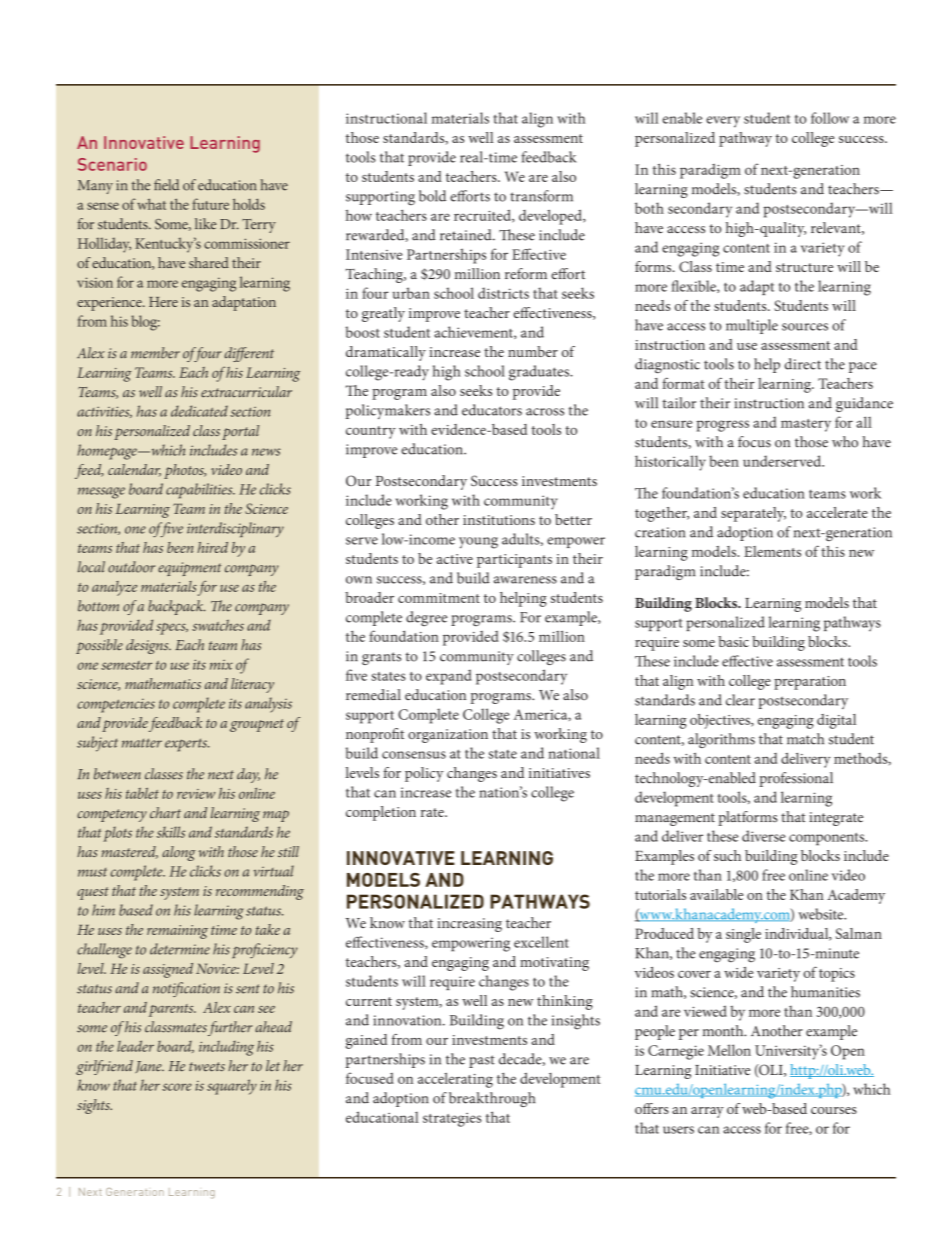 The height and width of the screenshot is (1233, 952). What do you see at coordinates (764, 836) in the screenshot?
I see `diverse` at bounding box center [764, 836].
